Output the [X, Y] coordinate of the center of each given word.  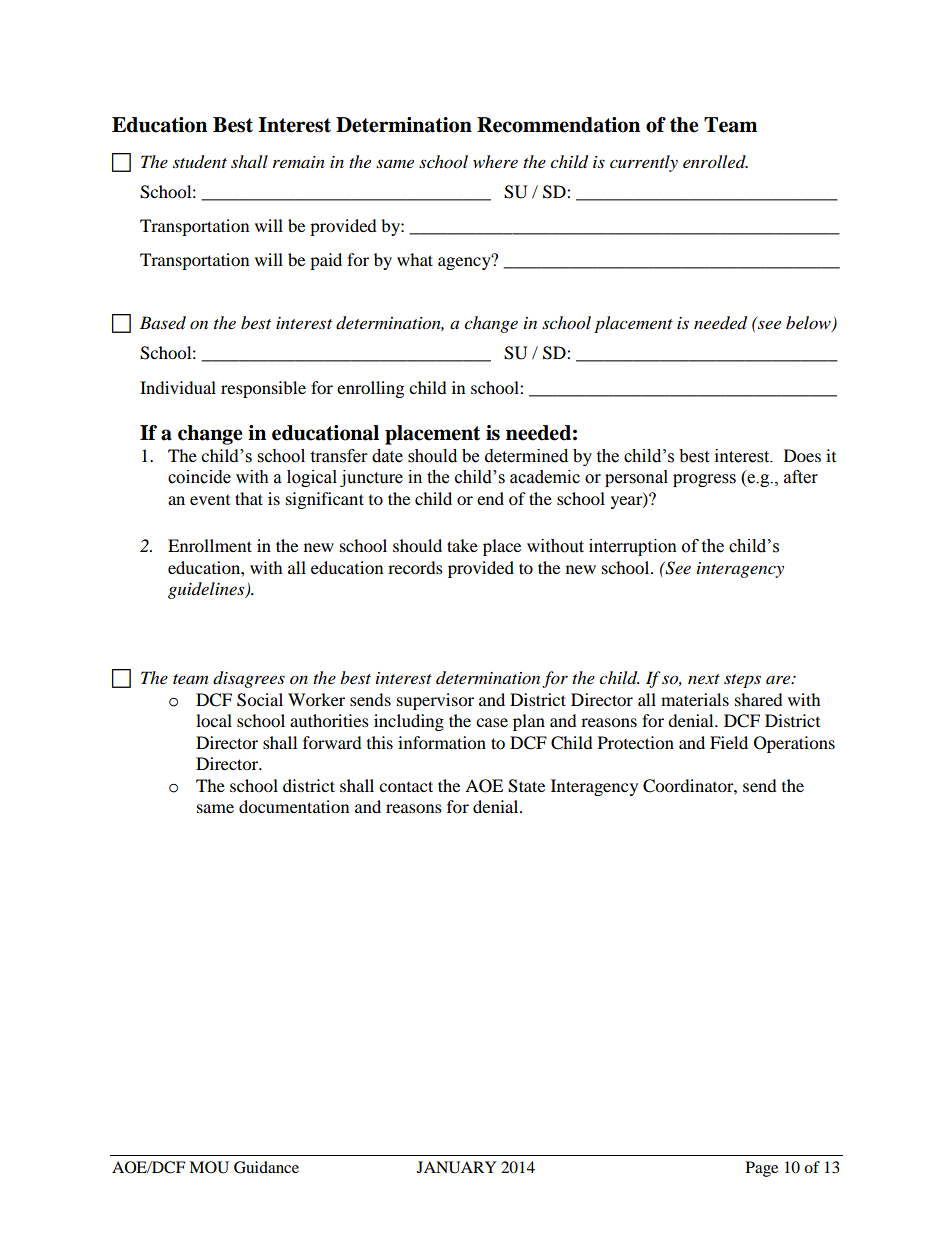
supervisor [435, 701]
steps [742, 681]
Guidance [266, 1167]
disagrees [249, 679]
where [495, 161]
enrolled [715, 161]
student [200, 162]
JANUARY [456, 1167]
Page [762, 1169]
